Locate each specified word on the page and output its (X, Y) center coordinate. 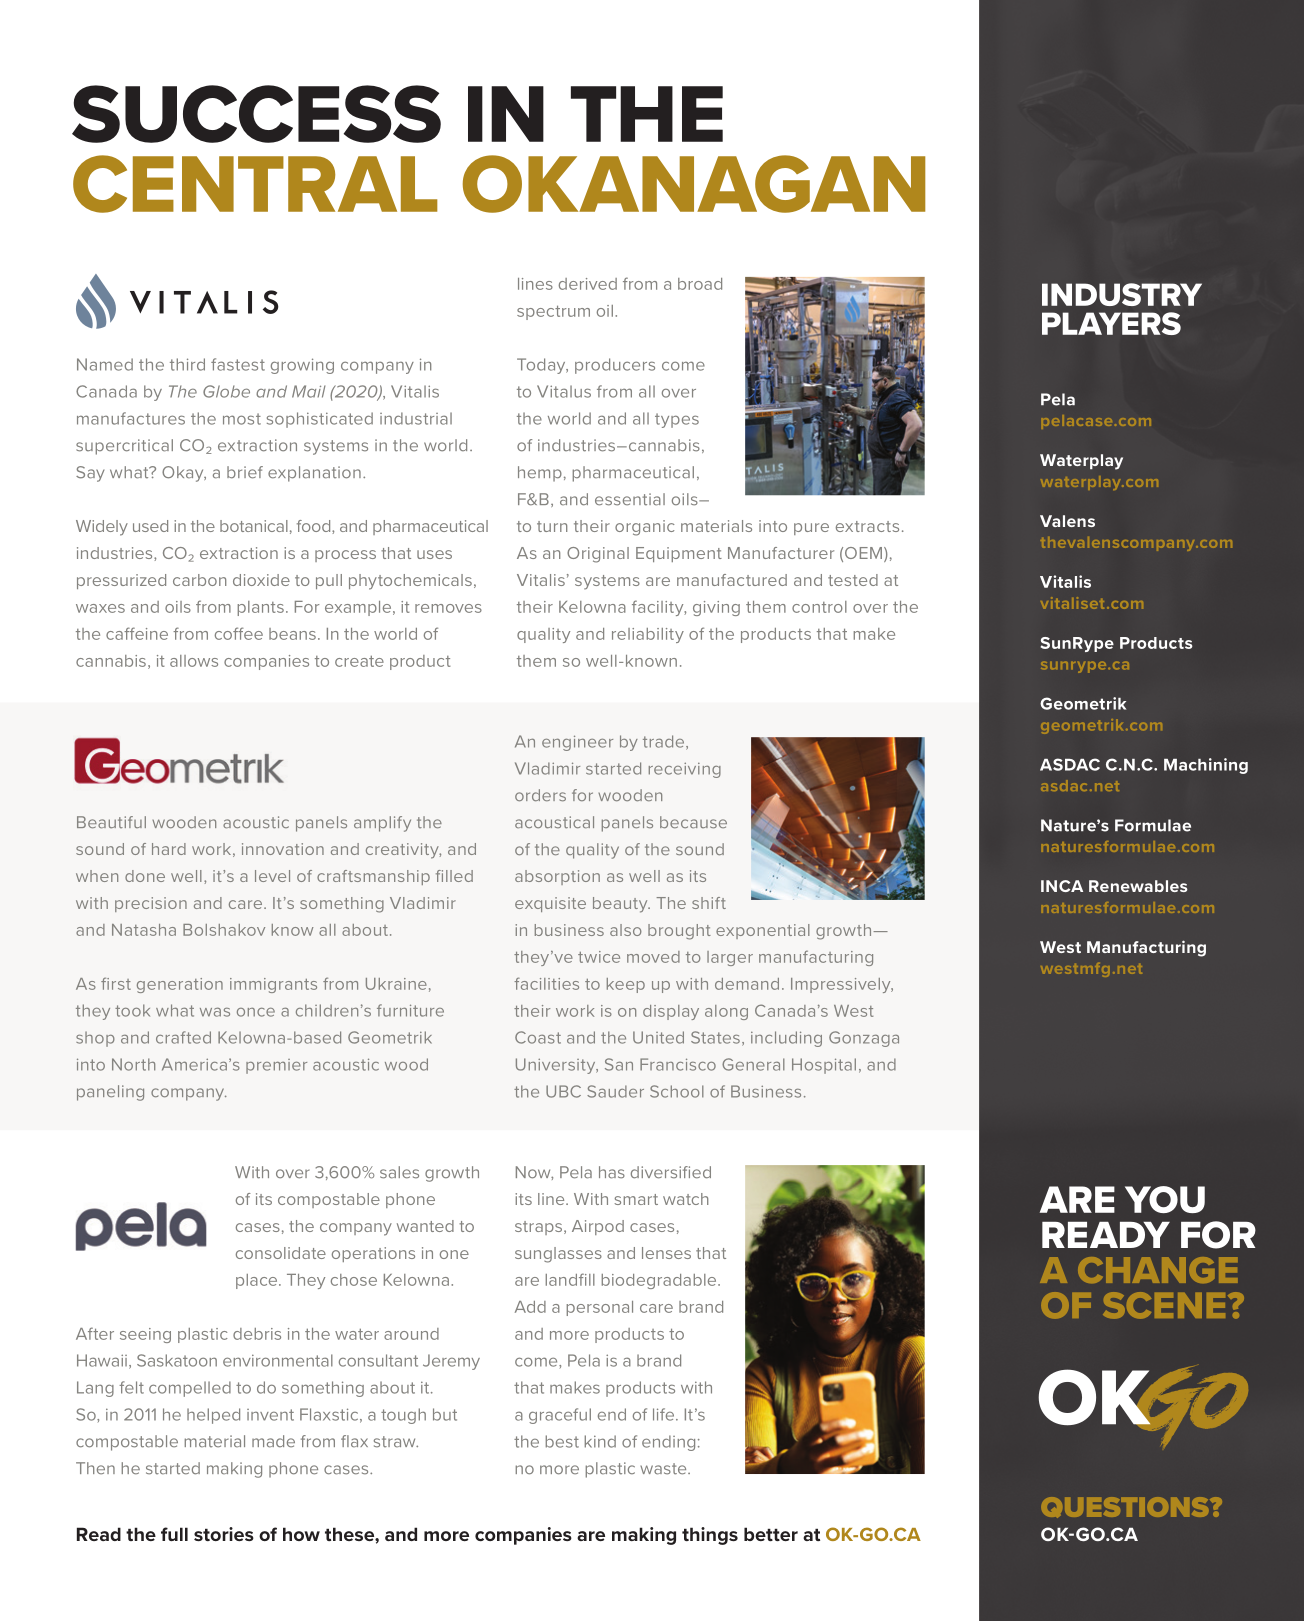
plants (261, 608)
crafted (183, 1037)
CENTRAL (255, 184)
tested (853, 580)
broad (700, 284)
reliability (648, 635)
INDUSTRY (1122, 294)
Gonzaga (864, 1039)
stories (224, 1534)
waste (664, 1469)
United (658, 1037)
